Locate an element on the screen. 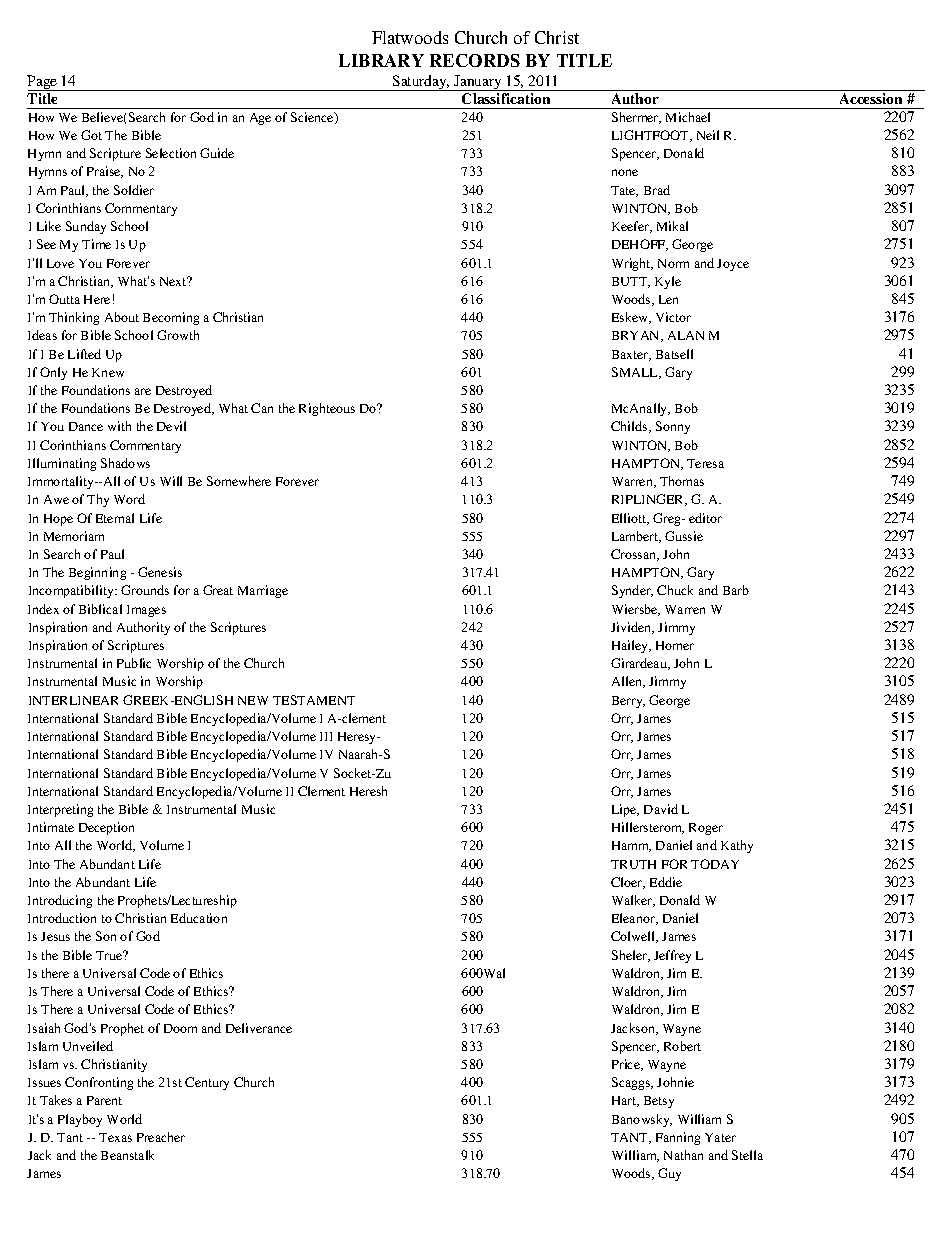  TESTAMENT is located at coordinates (314, 700).
